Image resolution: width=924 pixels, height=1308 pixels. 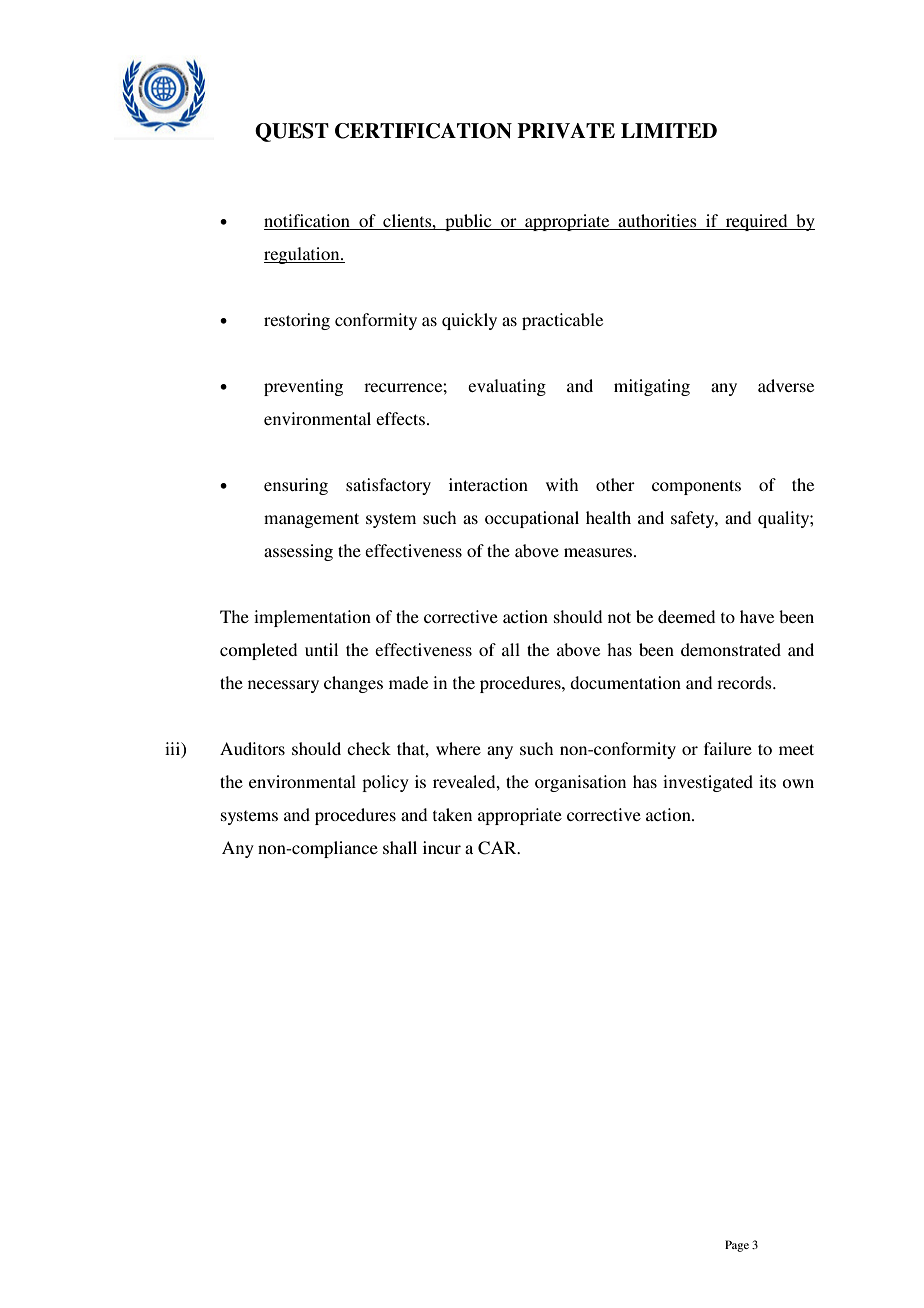 I want to click on CAR, so click(x=498, y=848).
